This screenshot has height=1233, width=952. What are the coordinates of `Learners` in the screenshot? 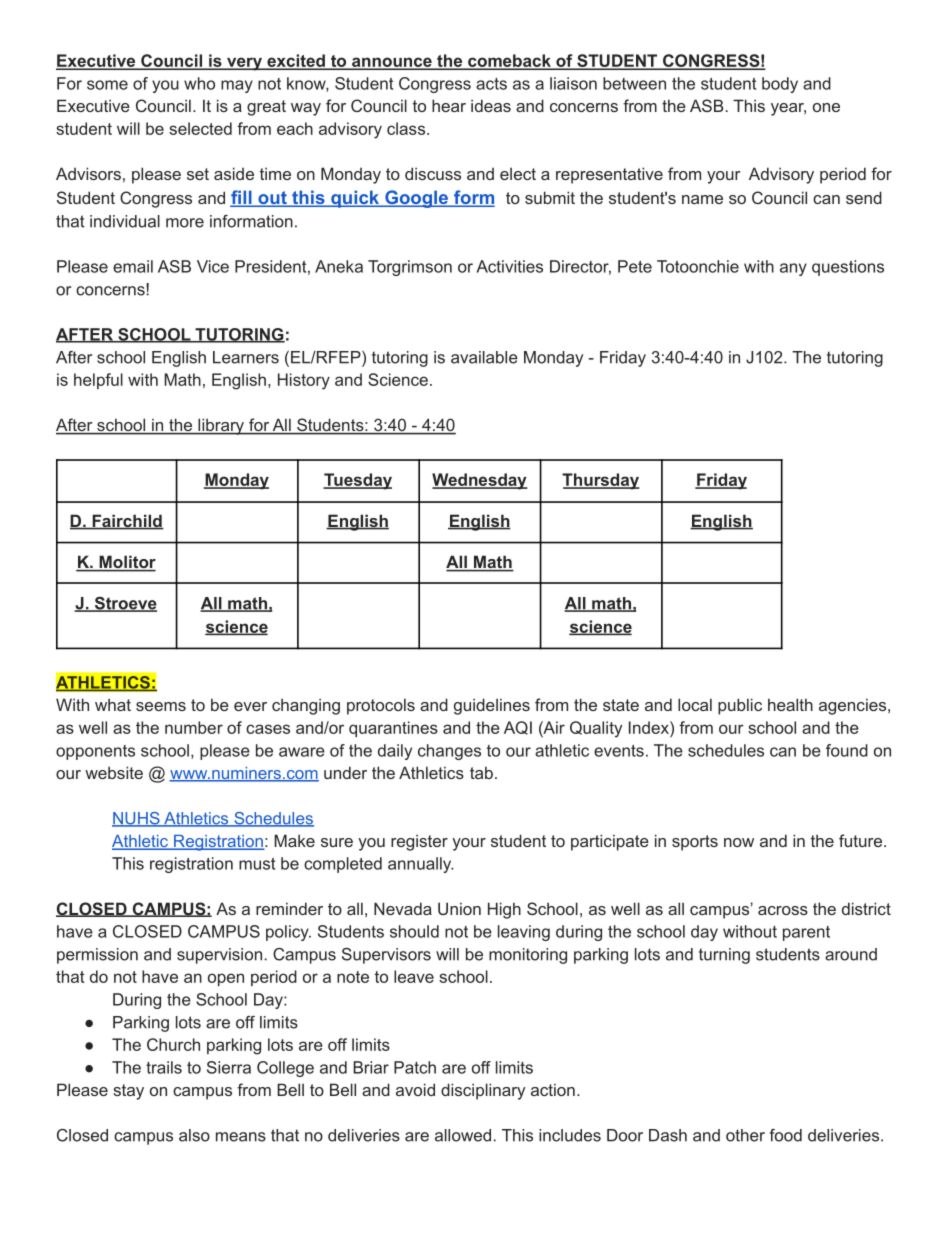 It's located at (246, 357).
